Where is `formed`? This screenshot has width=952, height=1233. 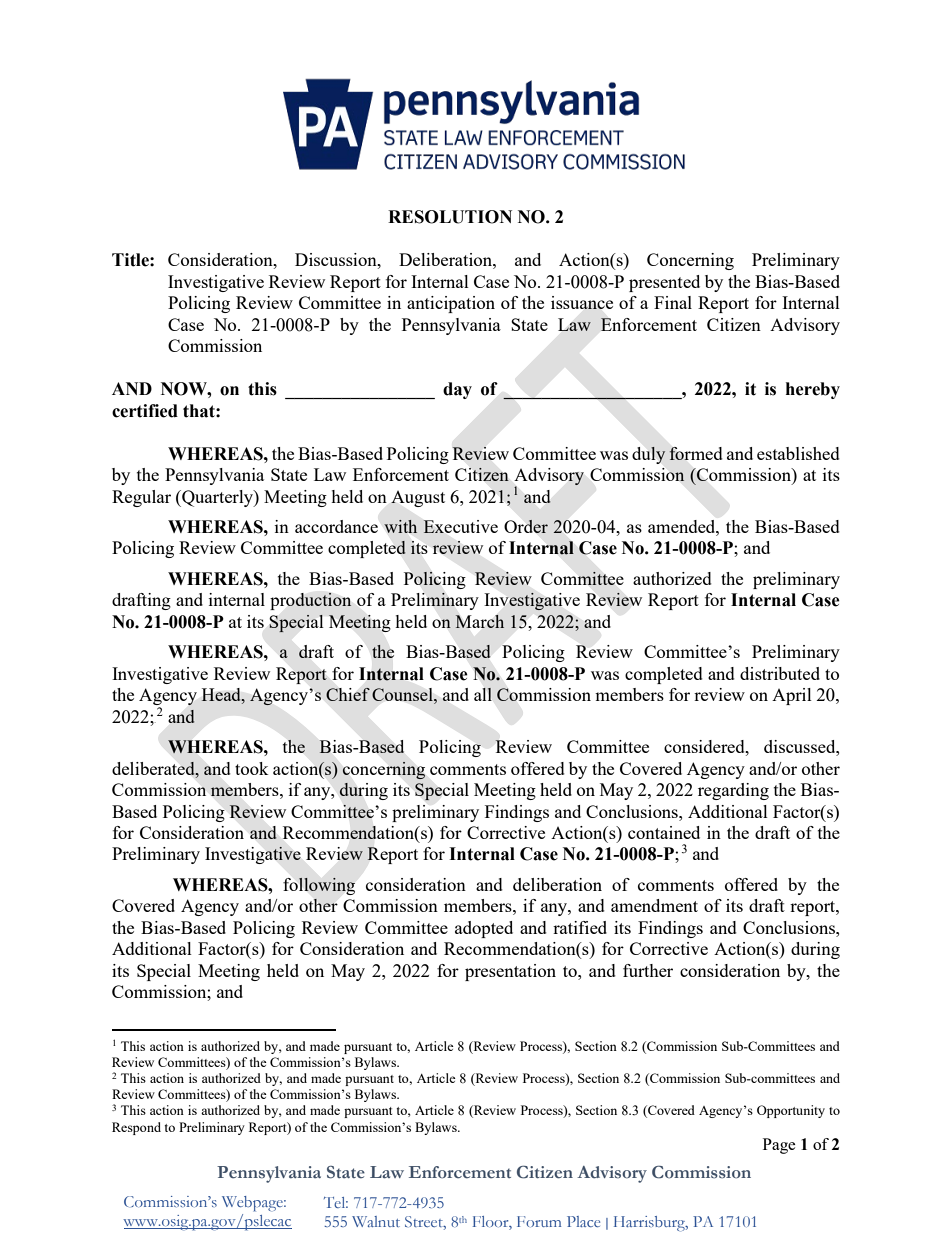
formed is located at coordinates (696, 453).
